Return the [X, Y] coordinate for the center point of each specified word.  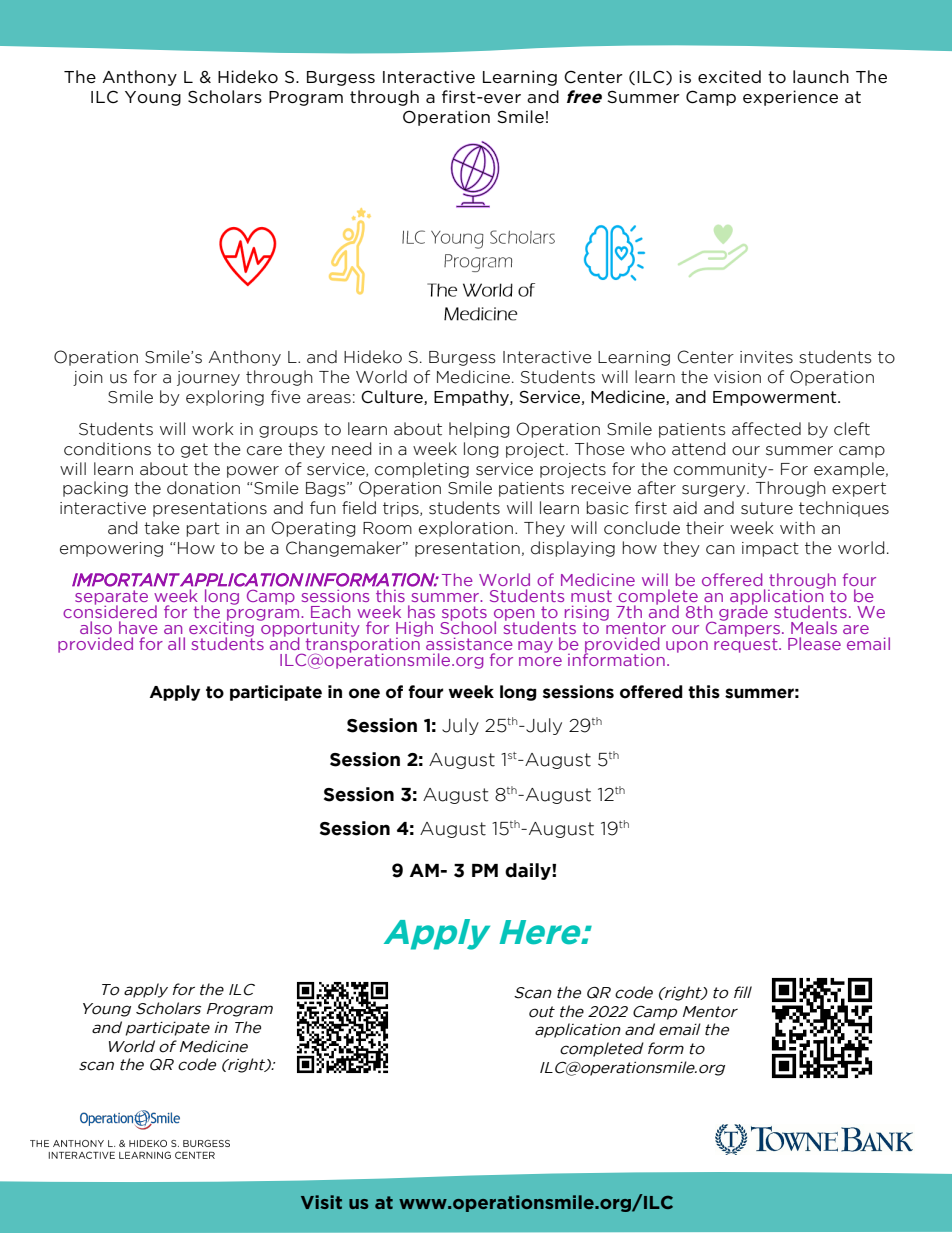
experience [790, 98]
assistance [469, 643]
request [747, 644]
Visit [321, 1202]
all [176, 643]
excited [729, 76]
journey [208, 378]
